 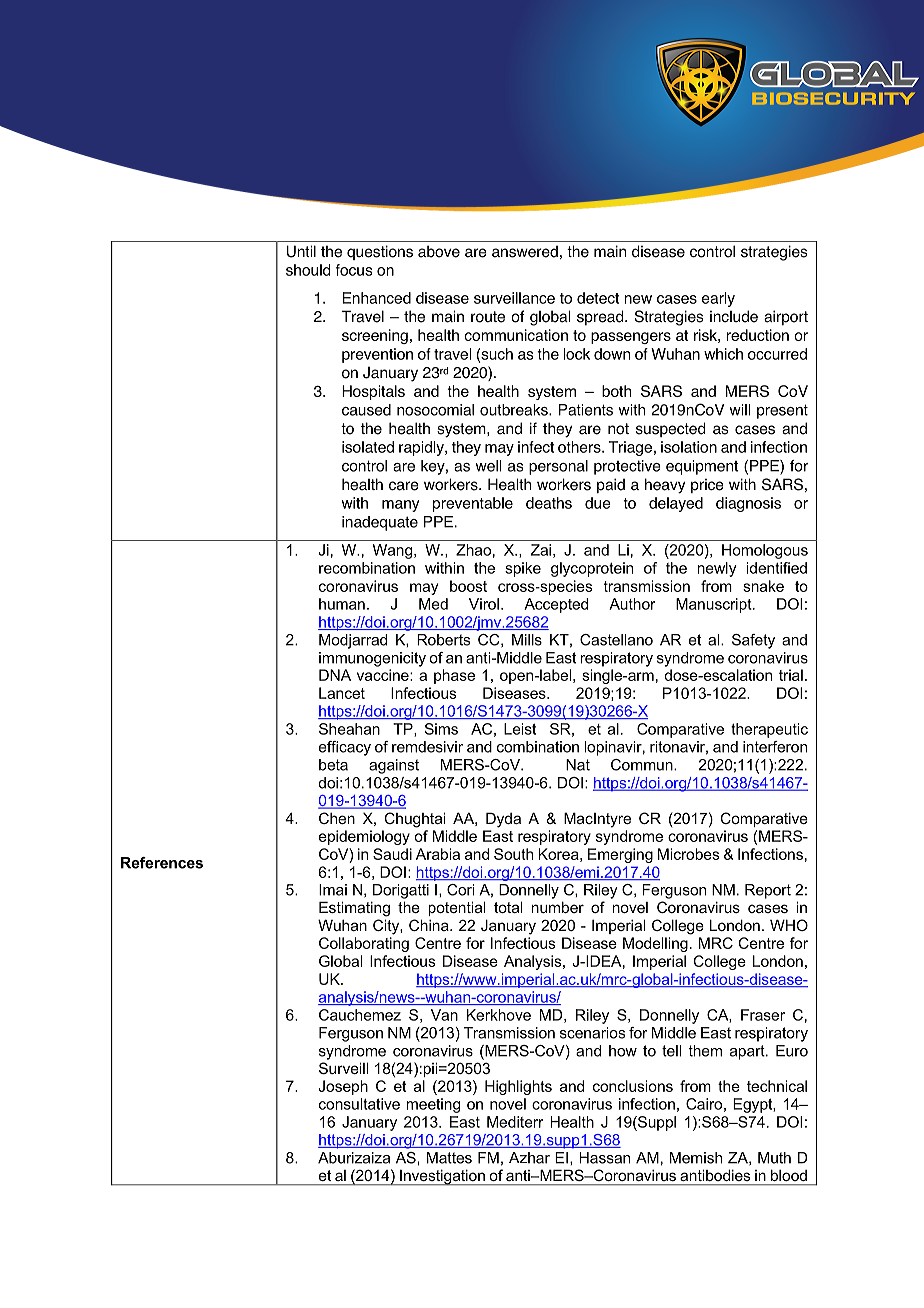 I want to click on should, so click(x=308, y=270).
